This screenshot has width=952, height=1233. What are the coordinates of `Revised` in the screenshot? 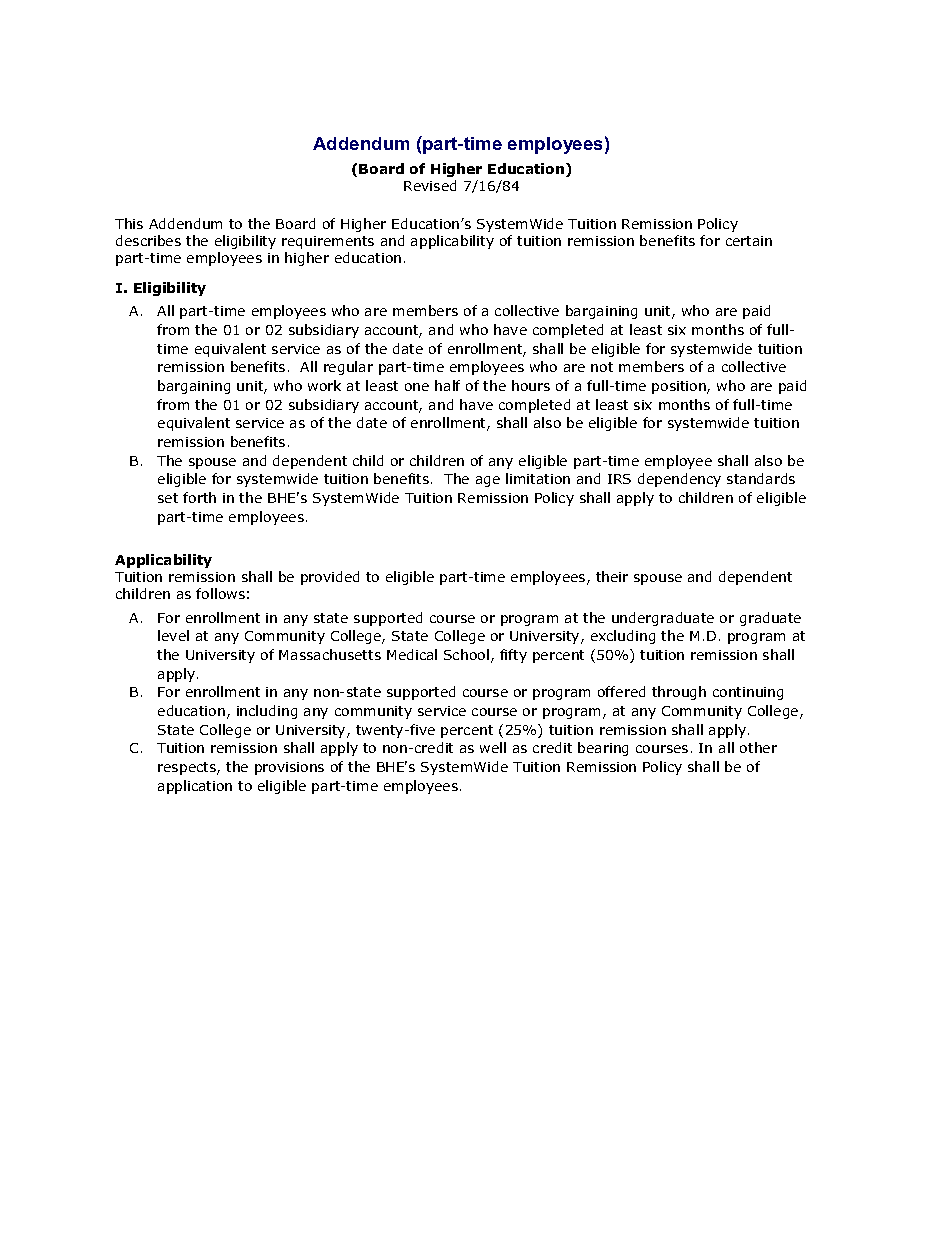 It's located at (430, 185).
